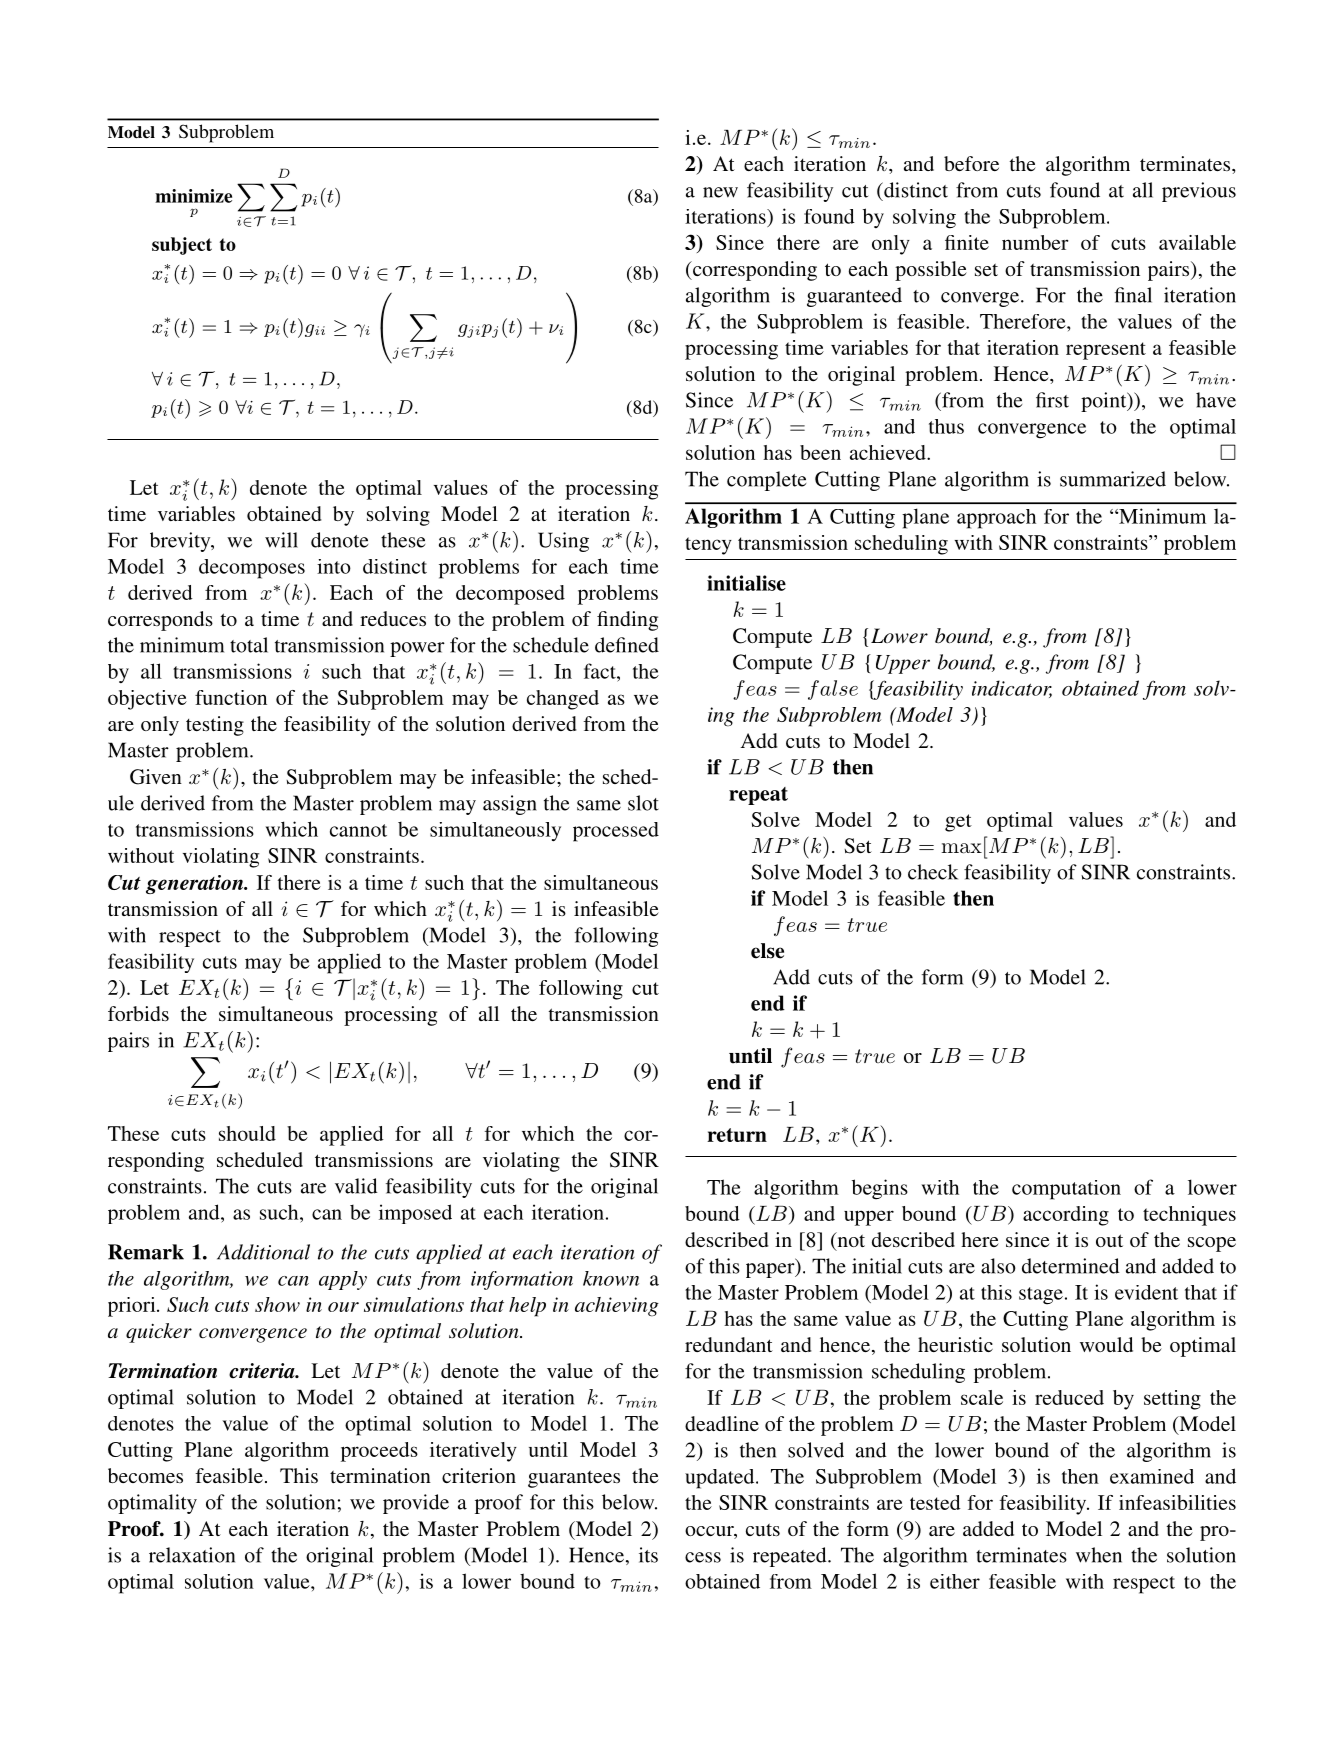 Image resolution: width=1344 pixels, height=1739 pixels. What do you see at coordinates (648, 1555) in the image?
I see `its` at bounding box center [648, 1555].
